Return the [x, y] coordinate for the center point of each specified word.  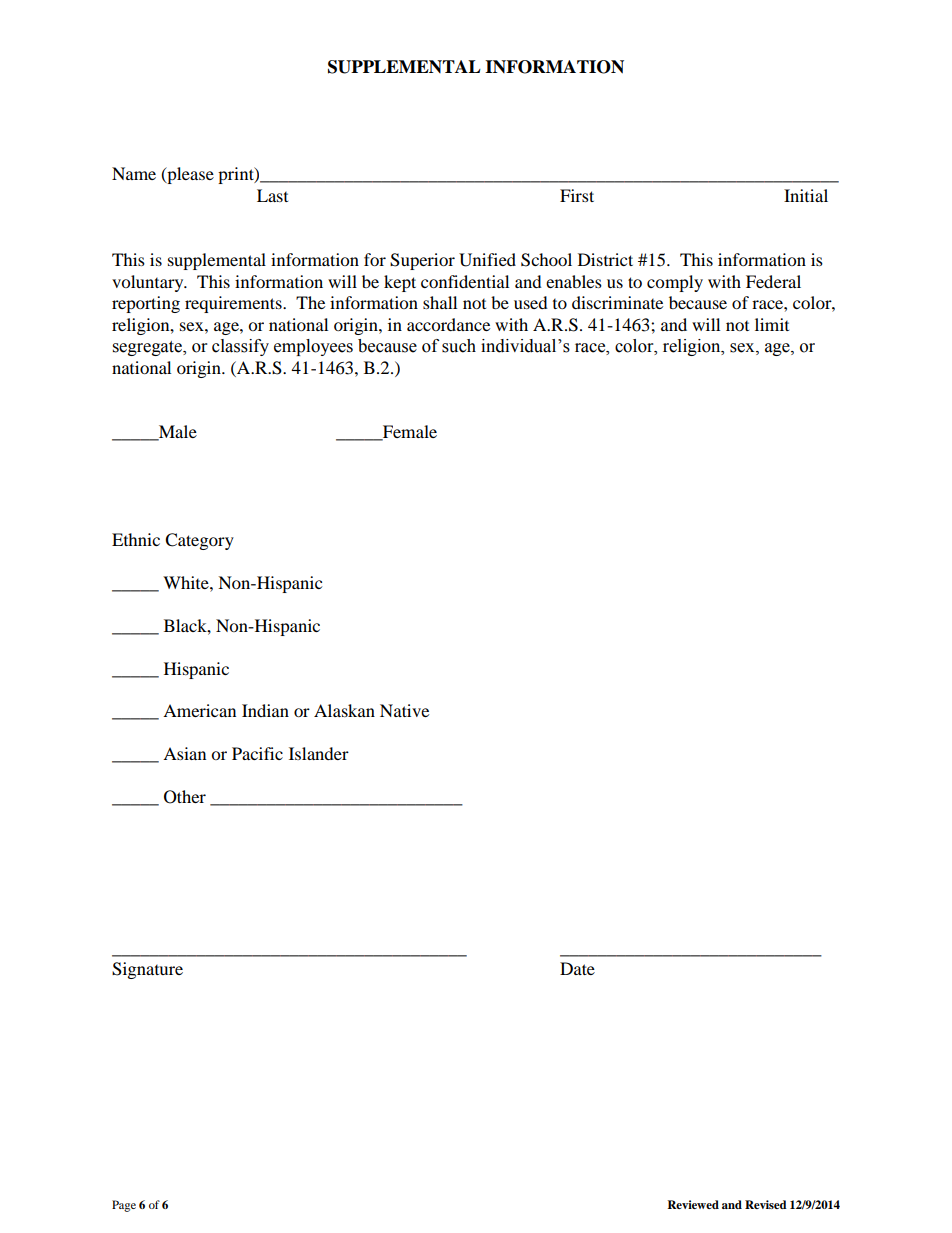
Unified [487, 260]
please [189, 175]
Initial [806, 195]
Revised [766, 1204]
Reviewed [693, 1204]
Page [124, 1206]
